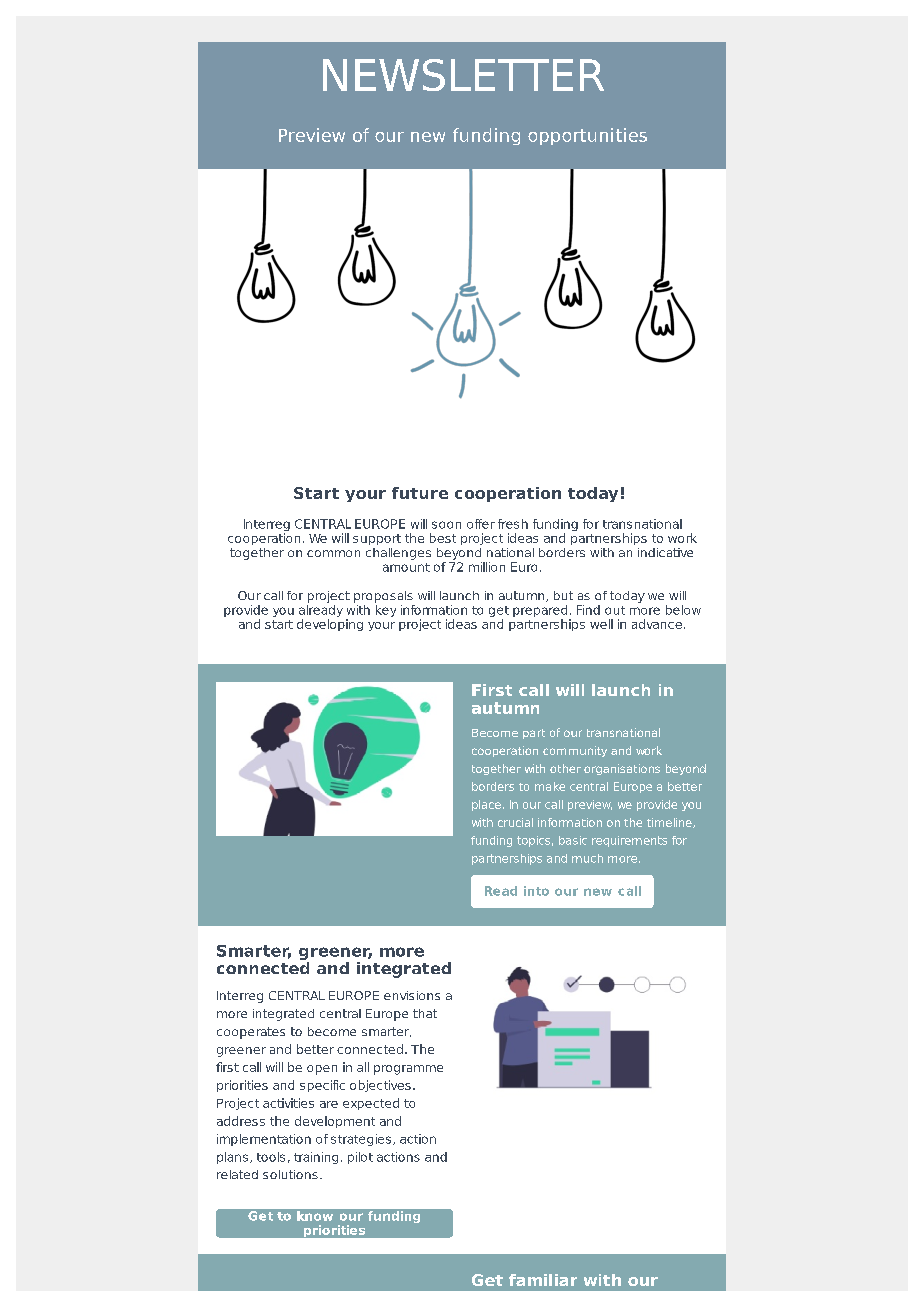 The width and height of the screenshot is (924, 1308). I want to click on fresh, so click(513, 524).
